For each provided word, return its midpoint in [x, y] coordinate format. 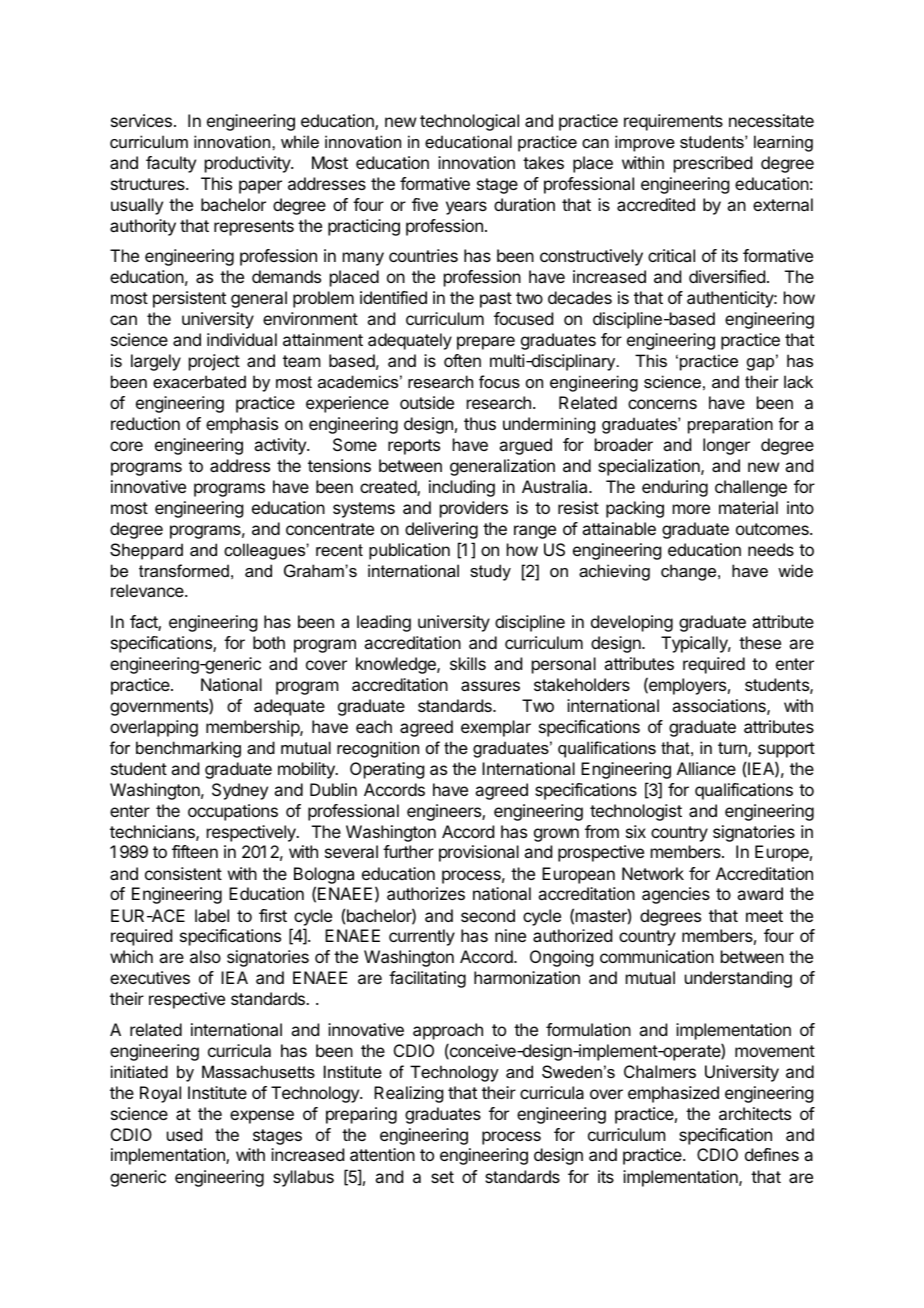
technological [469, 122]
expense [262, 1117]
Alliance [706, 768]
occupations [233, 812]
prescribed [713, 164]
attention [382, 1154]
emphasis [242, 425]
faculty [171, 164]
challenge [751, 488]
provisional [479, 853]
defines [772, 1154]
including [462, 488]
